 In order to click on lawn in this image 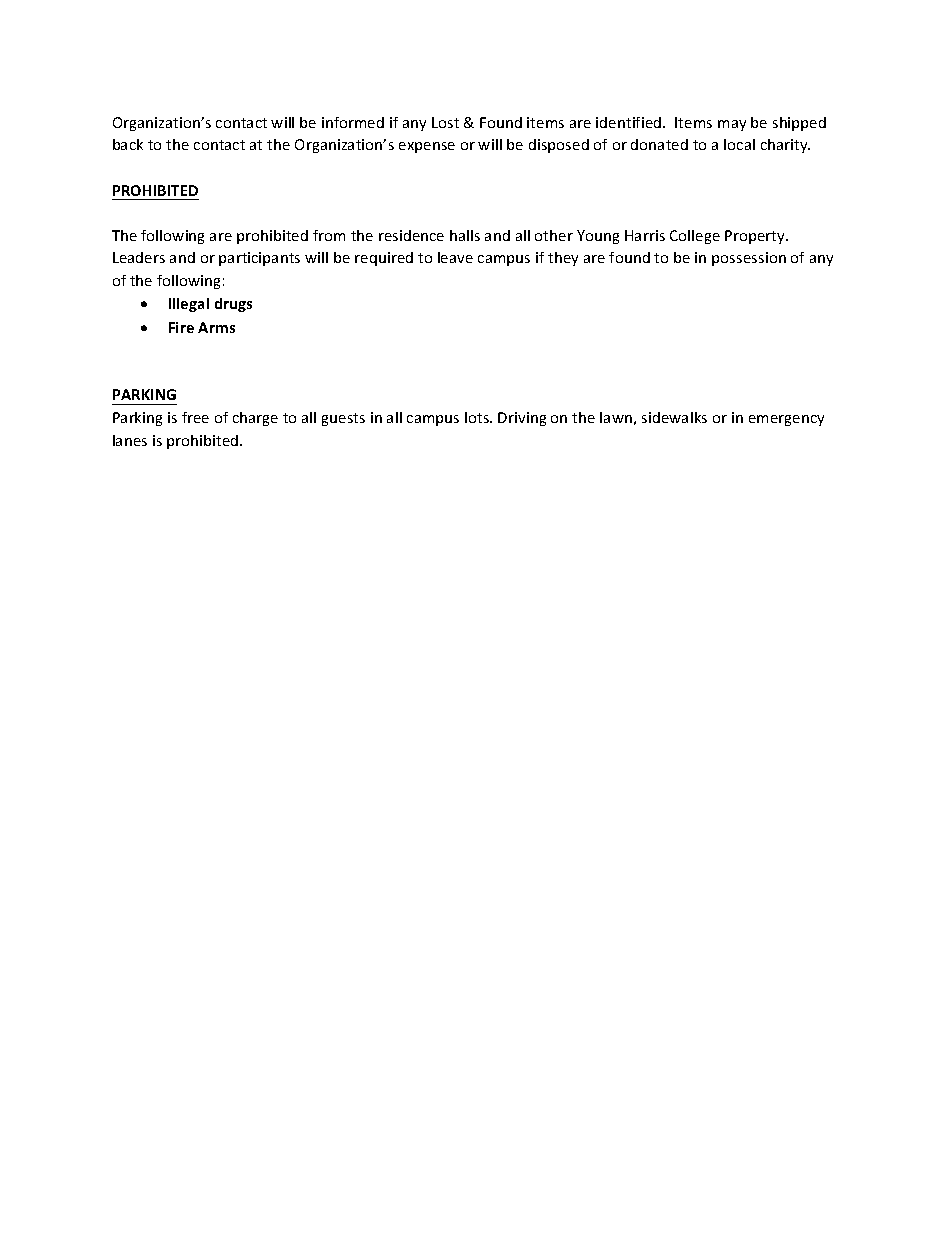, I will do `click(616, 417)`.
